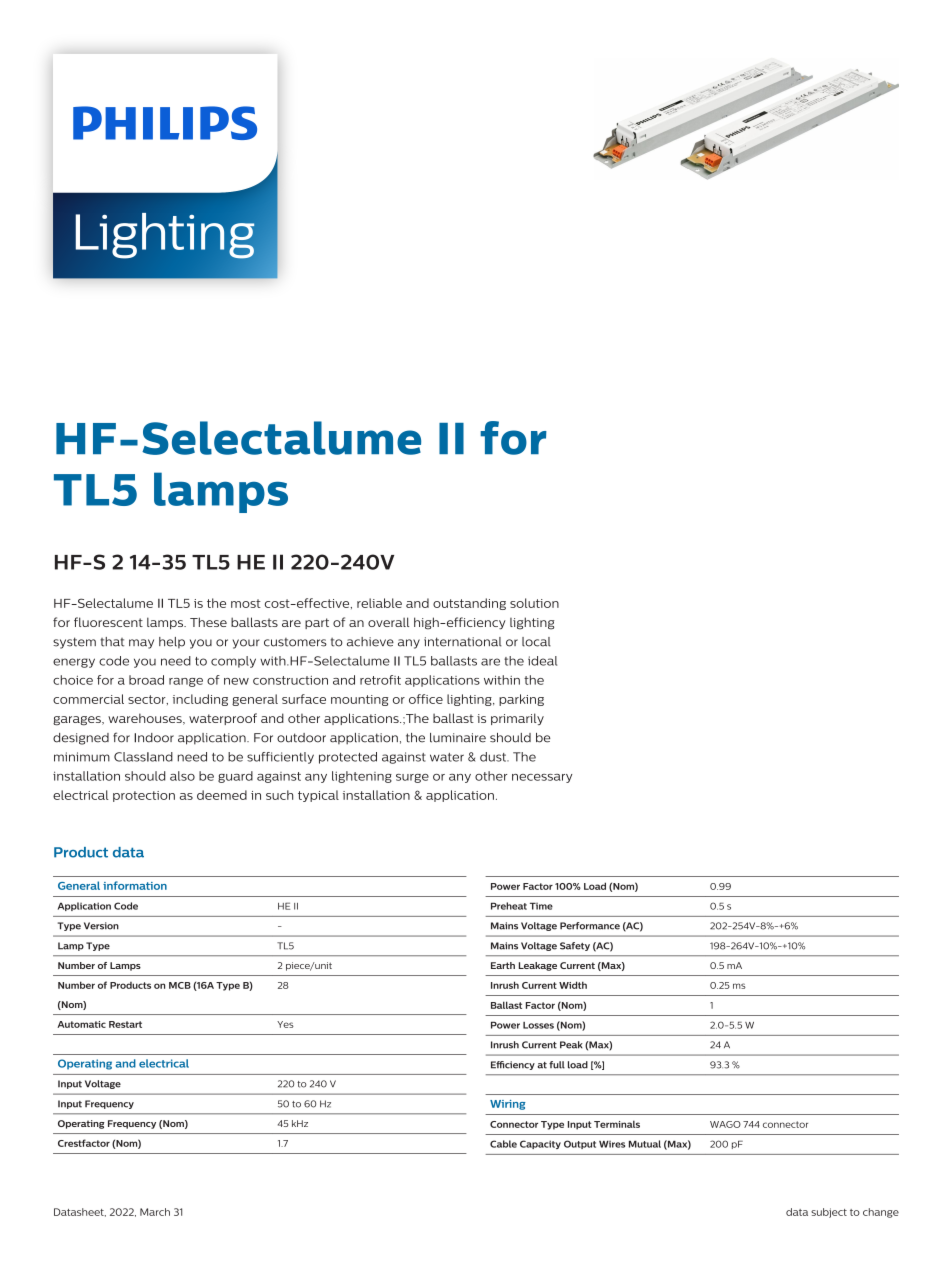 This page has height=1265, width=952. Describe the element at coordinates (509, 906) in the page. I see `Preheat` at that location.
